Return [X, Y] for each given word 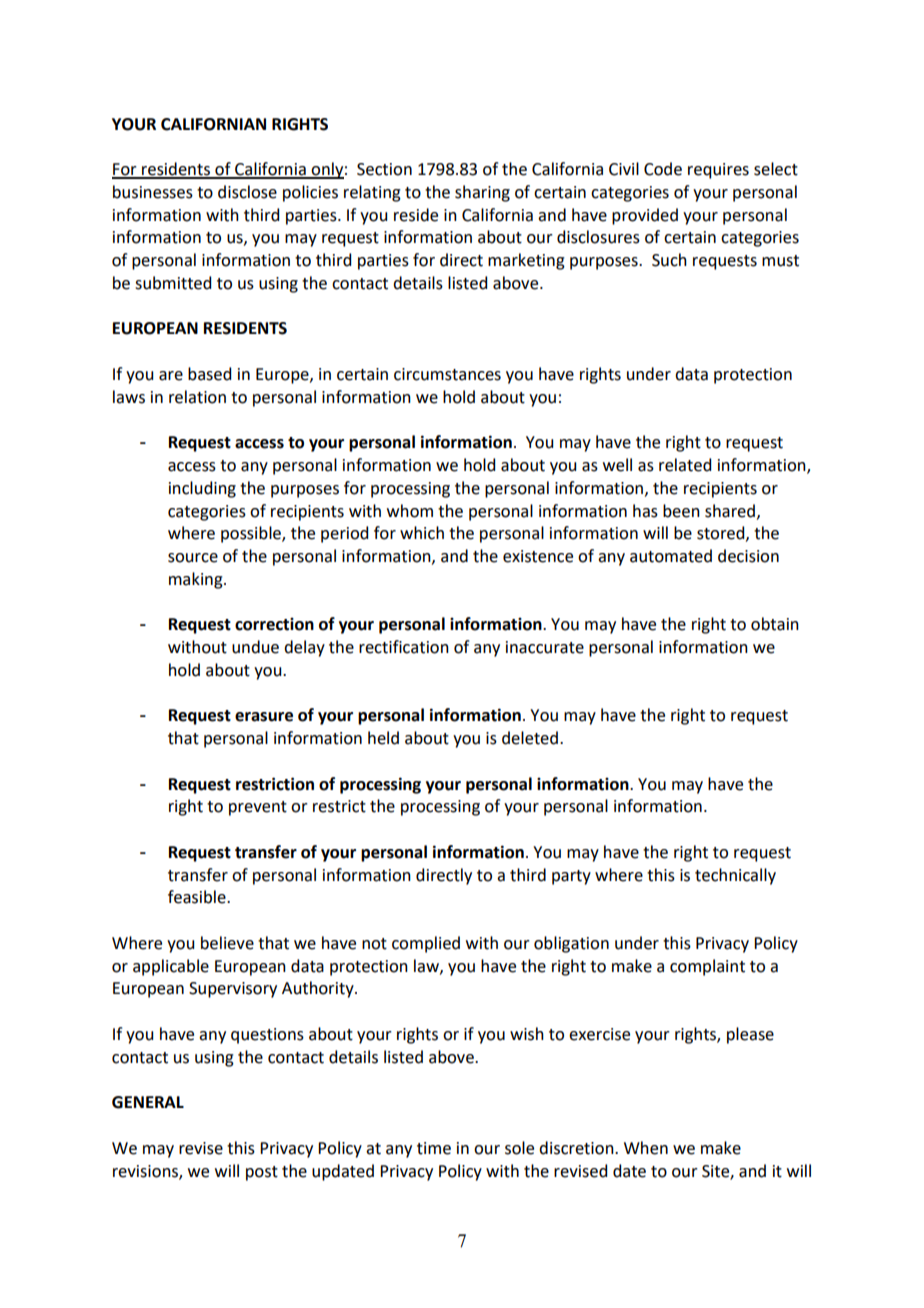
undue [255, 647]
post [262, 1173]
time [434, 1148]
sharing [482, 193]
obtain [775, 624]
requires [718, 171]
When [646, 1148]
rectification [404, 647]
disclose [247, 192]
